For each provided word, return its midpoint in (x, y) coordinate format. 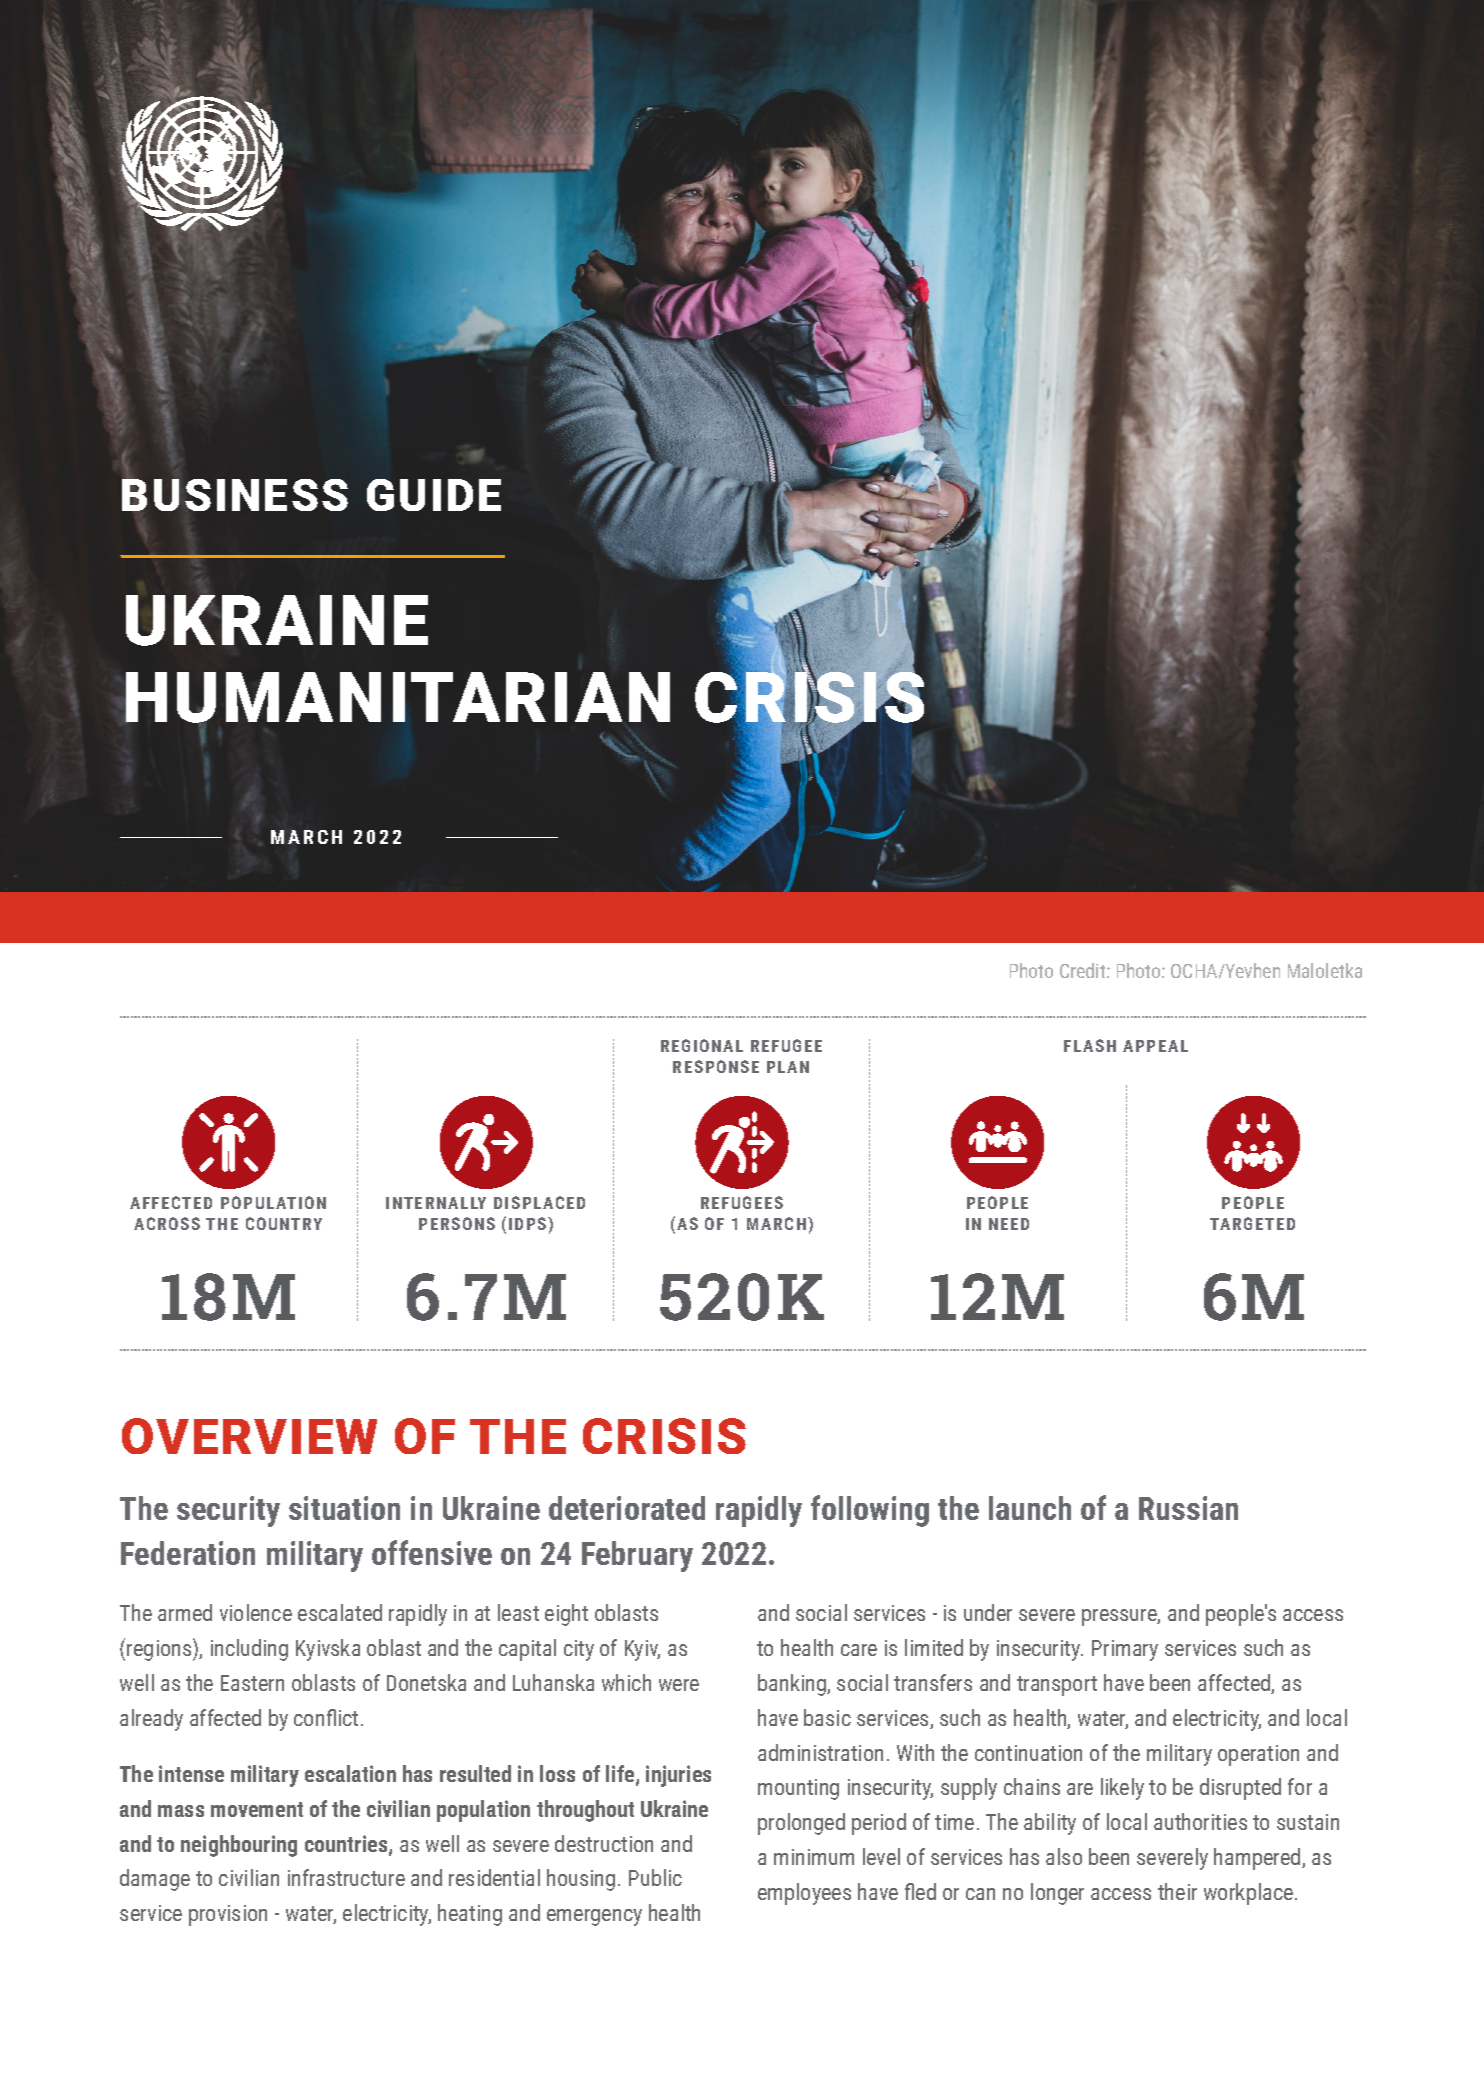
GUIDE (434, 495)
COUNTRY (284, 1223)
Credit (1084, 970)
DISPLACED (539, 1202)
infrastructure (346, 1877)
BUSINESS (235, 494)
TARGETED (1252, 1223)
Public (655, 1877)
